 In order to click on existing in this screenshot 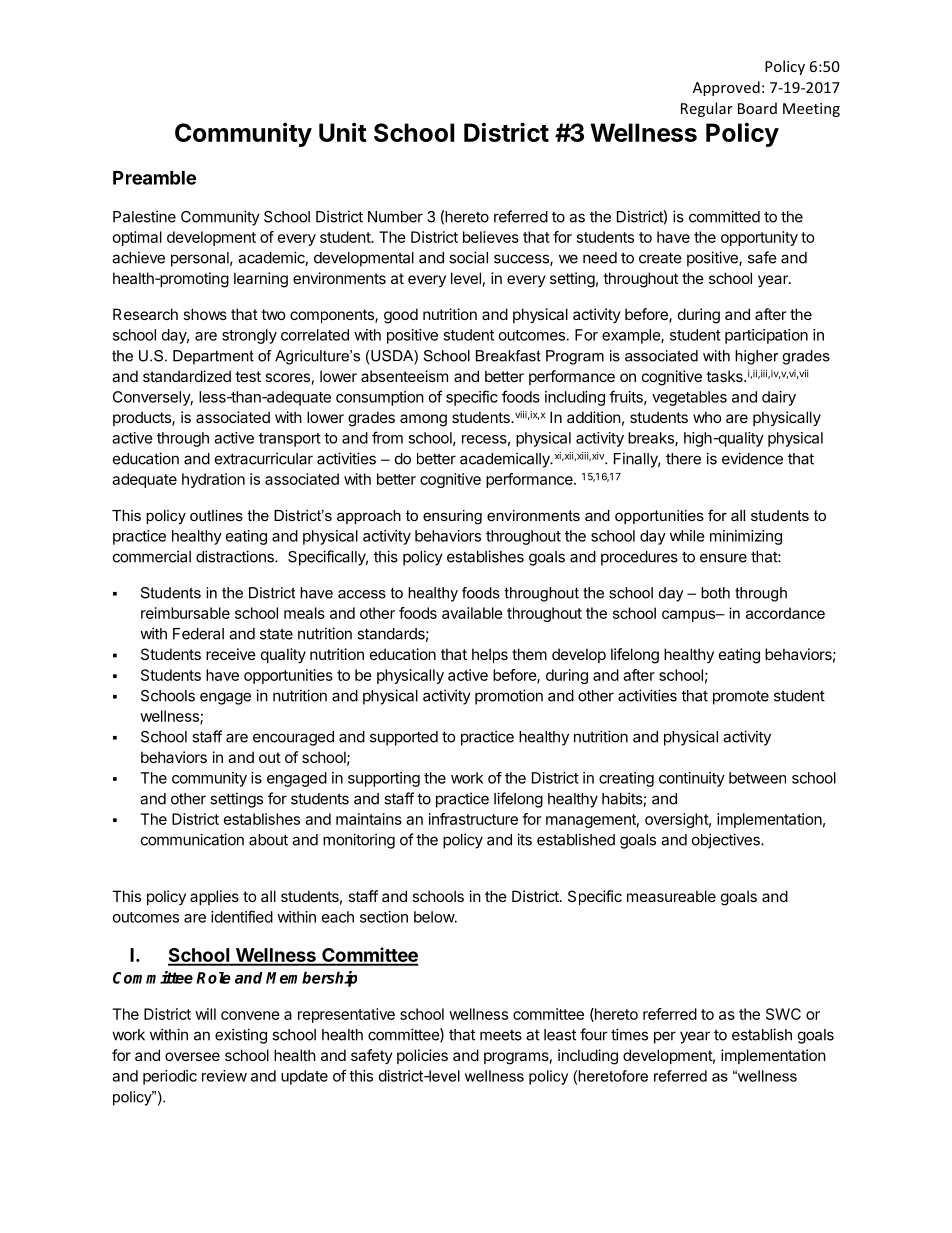, I will do `click(241, 1036)`.
